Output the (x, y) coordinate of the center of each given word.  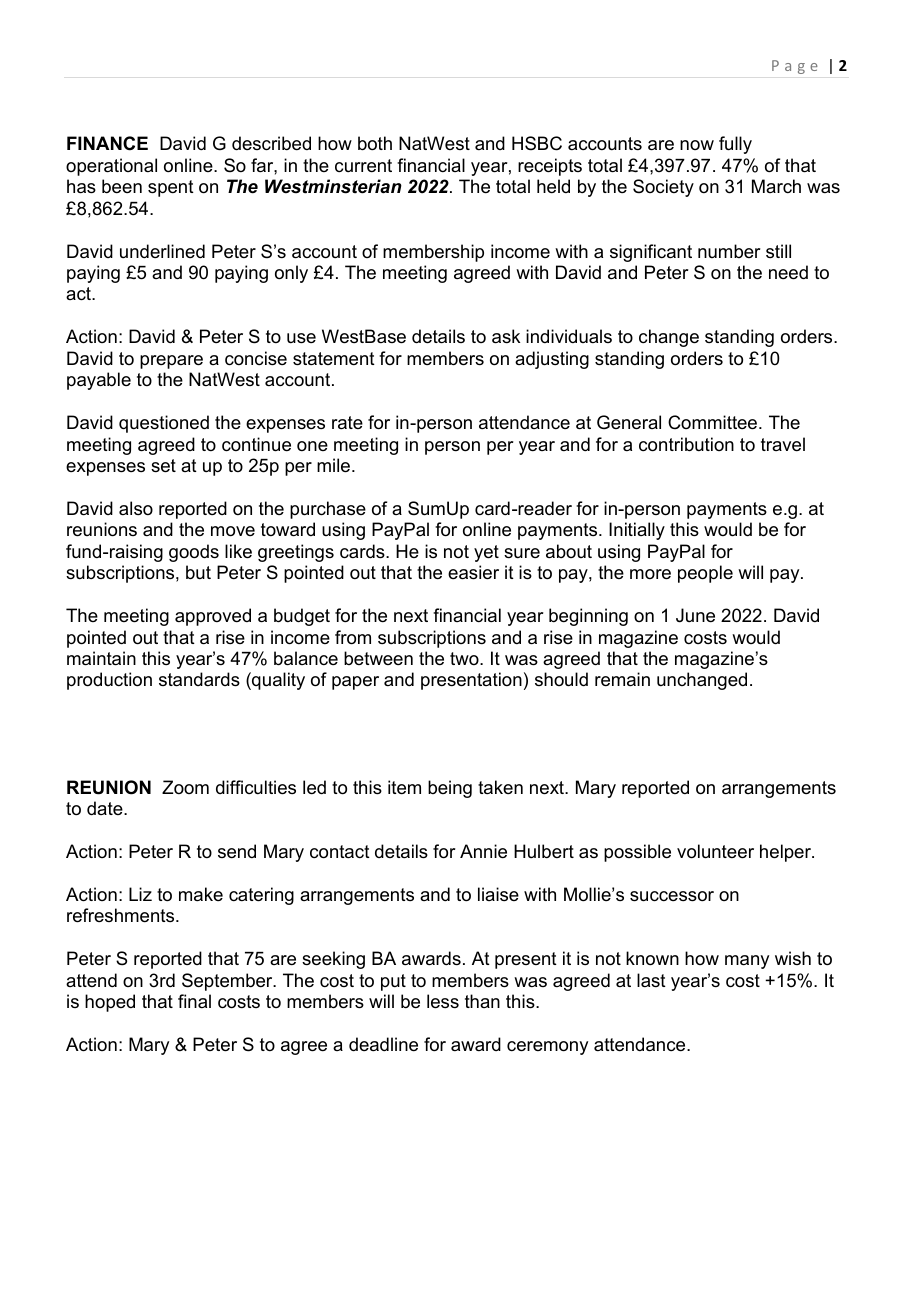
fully (735, 145)
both (375, 143)
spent (171, 188)
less (443, 1001)
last (651, 980)
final (194, 1001)
